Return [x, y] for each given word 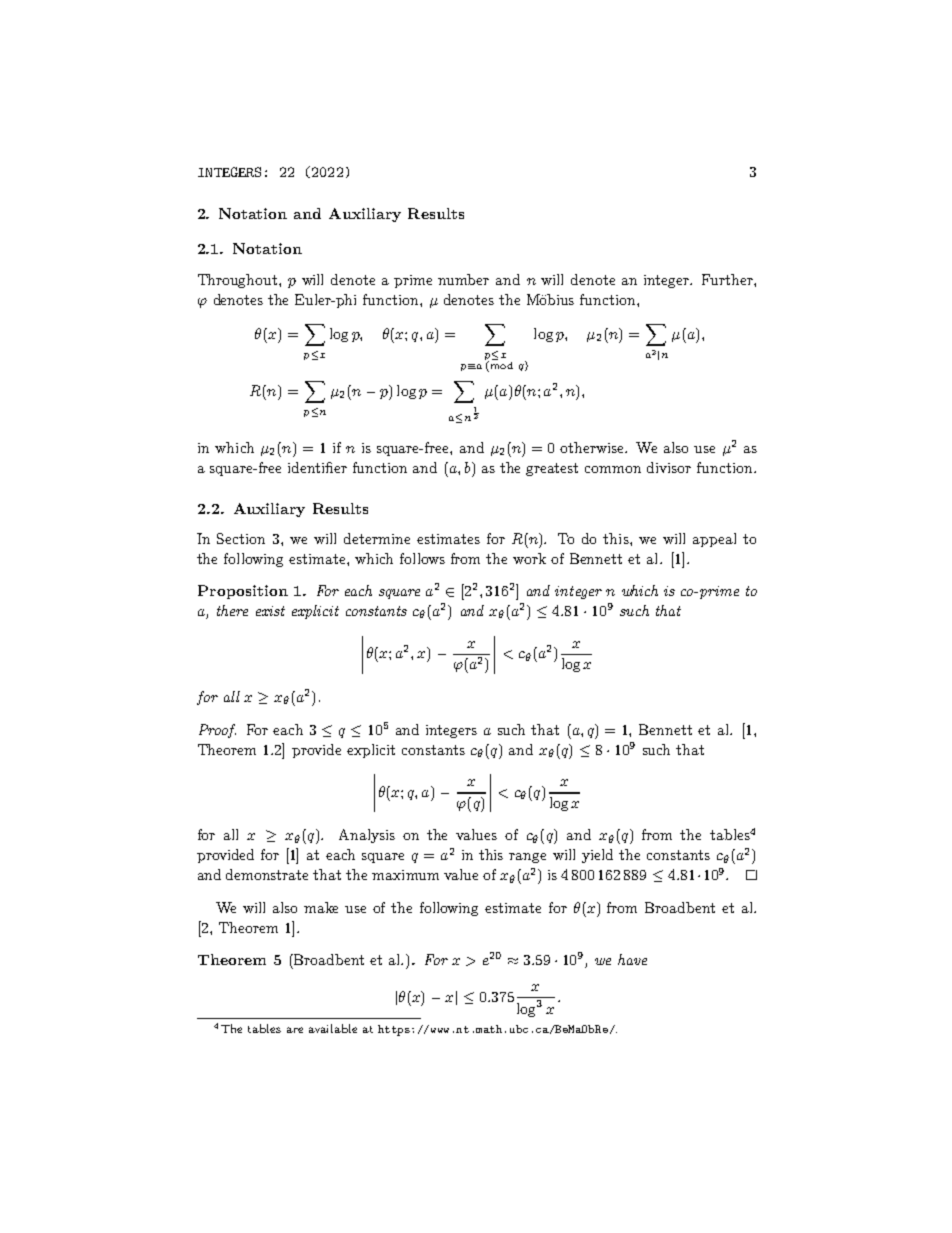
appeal [714, 540]
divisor [669, 467]
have [632, 959]
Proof [217, 731]
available [333, 1028]
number [463, 279]
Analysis [367, 836]
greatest [552, 469]
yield [597, 856]
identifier [317, 467]
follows [422, 558]
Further [728, 279]
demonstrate [267, 874]
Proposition [243, 592]
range [527, 858]
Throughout [239, 281]
